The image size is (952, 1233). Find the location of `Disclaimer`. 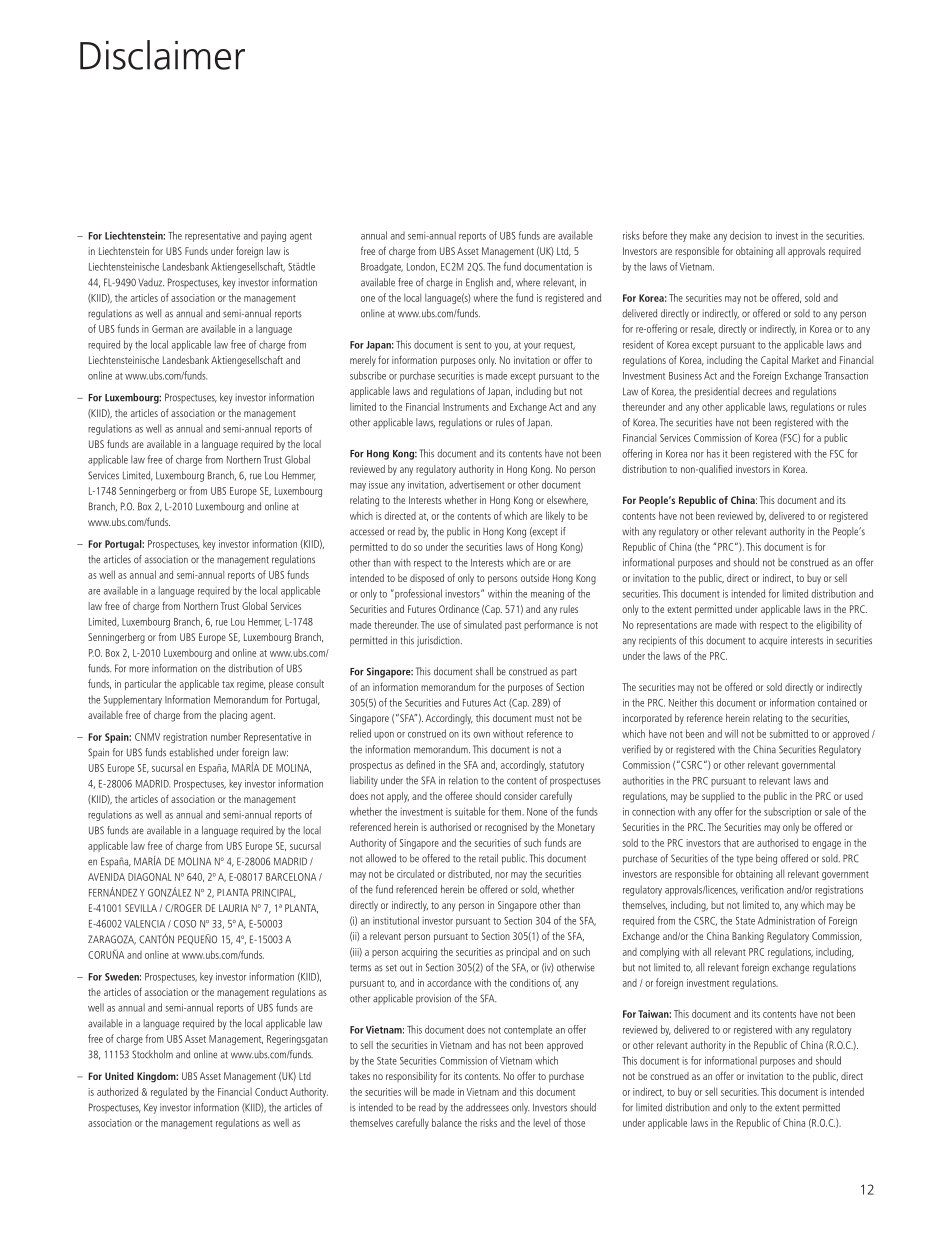

Disclaimer is located at coordinates (162, 55).
